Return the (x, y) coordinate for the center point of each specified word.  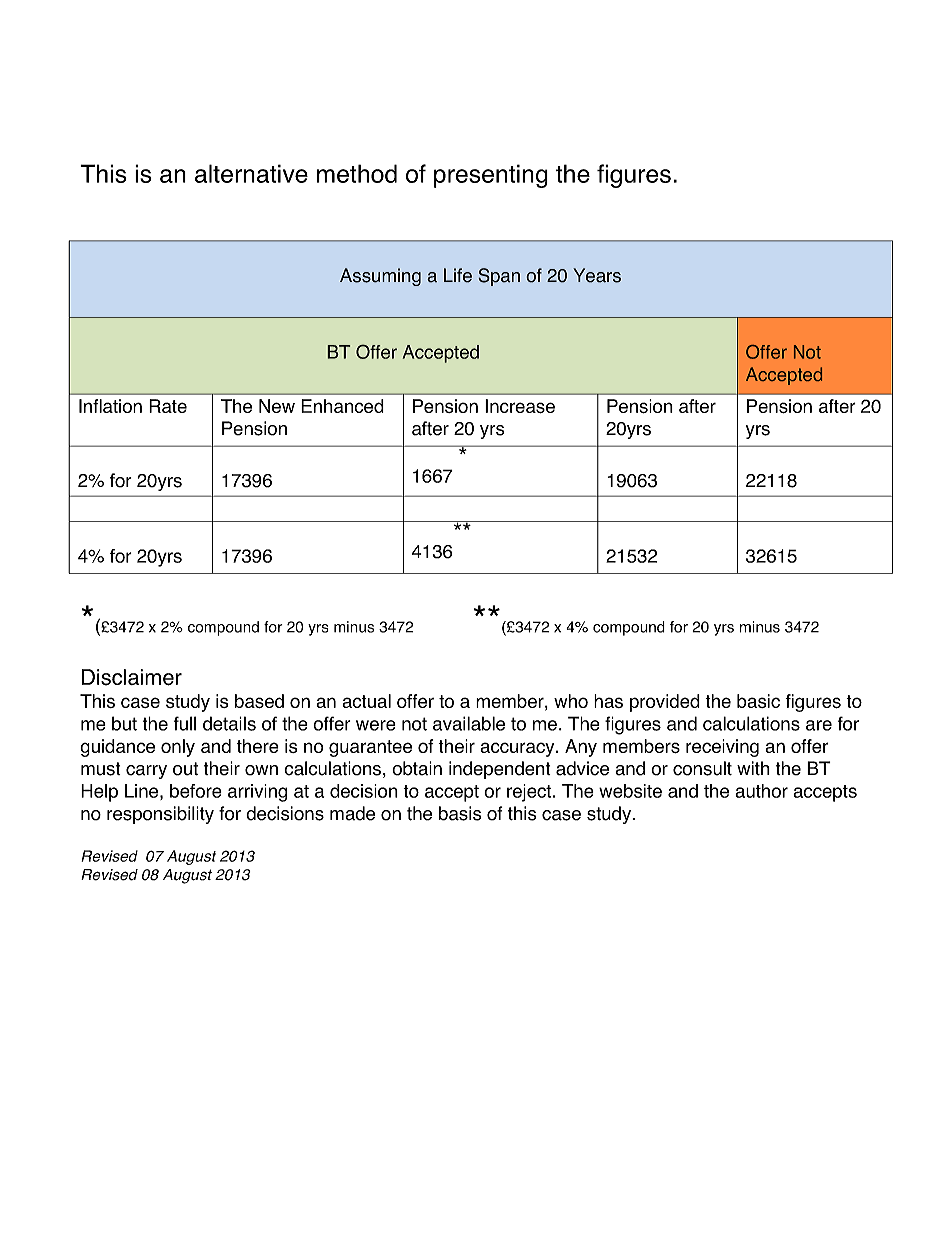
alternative (251, 173)
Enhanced (342, 406)
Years (597, 275)
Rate (168, 406)
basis (460, 813)
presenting (491, 176)
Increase (520, 406)
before (196, 791)
